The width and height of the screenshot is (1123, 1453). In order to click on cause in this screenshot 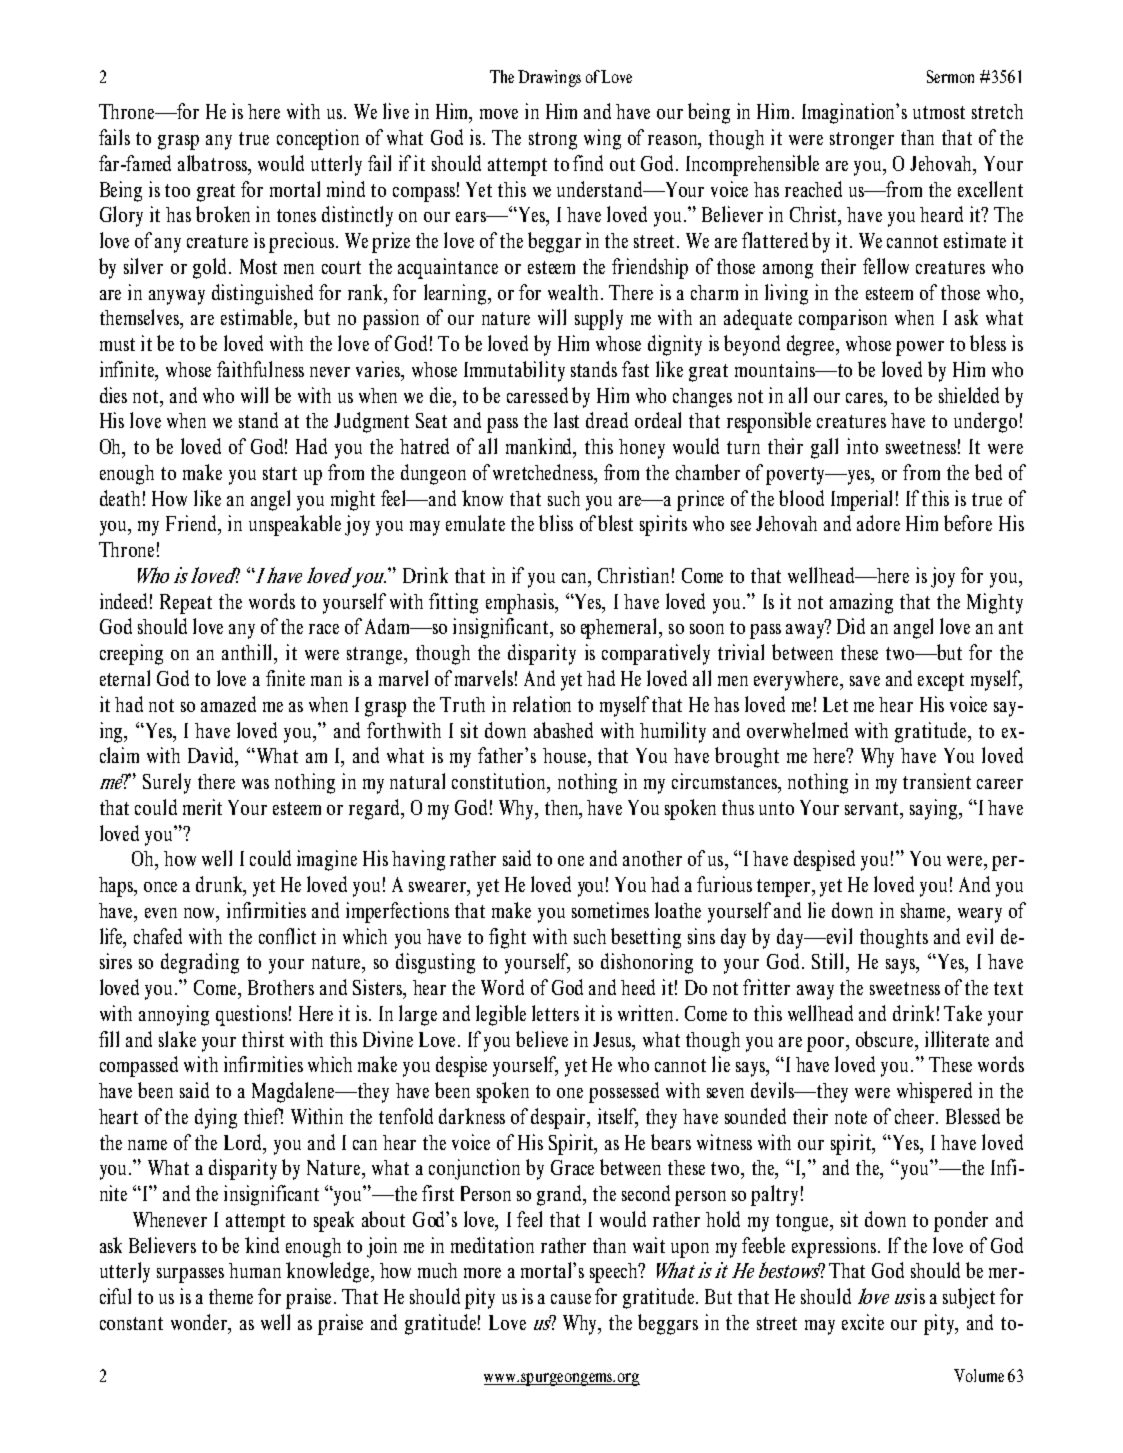, I will do `click(571, 1299)`.
